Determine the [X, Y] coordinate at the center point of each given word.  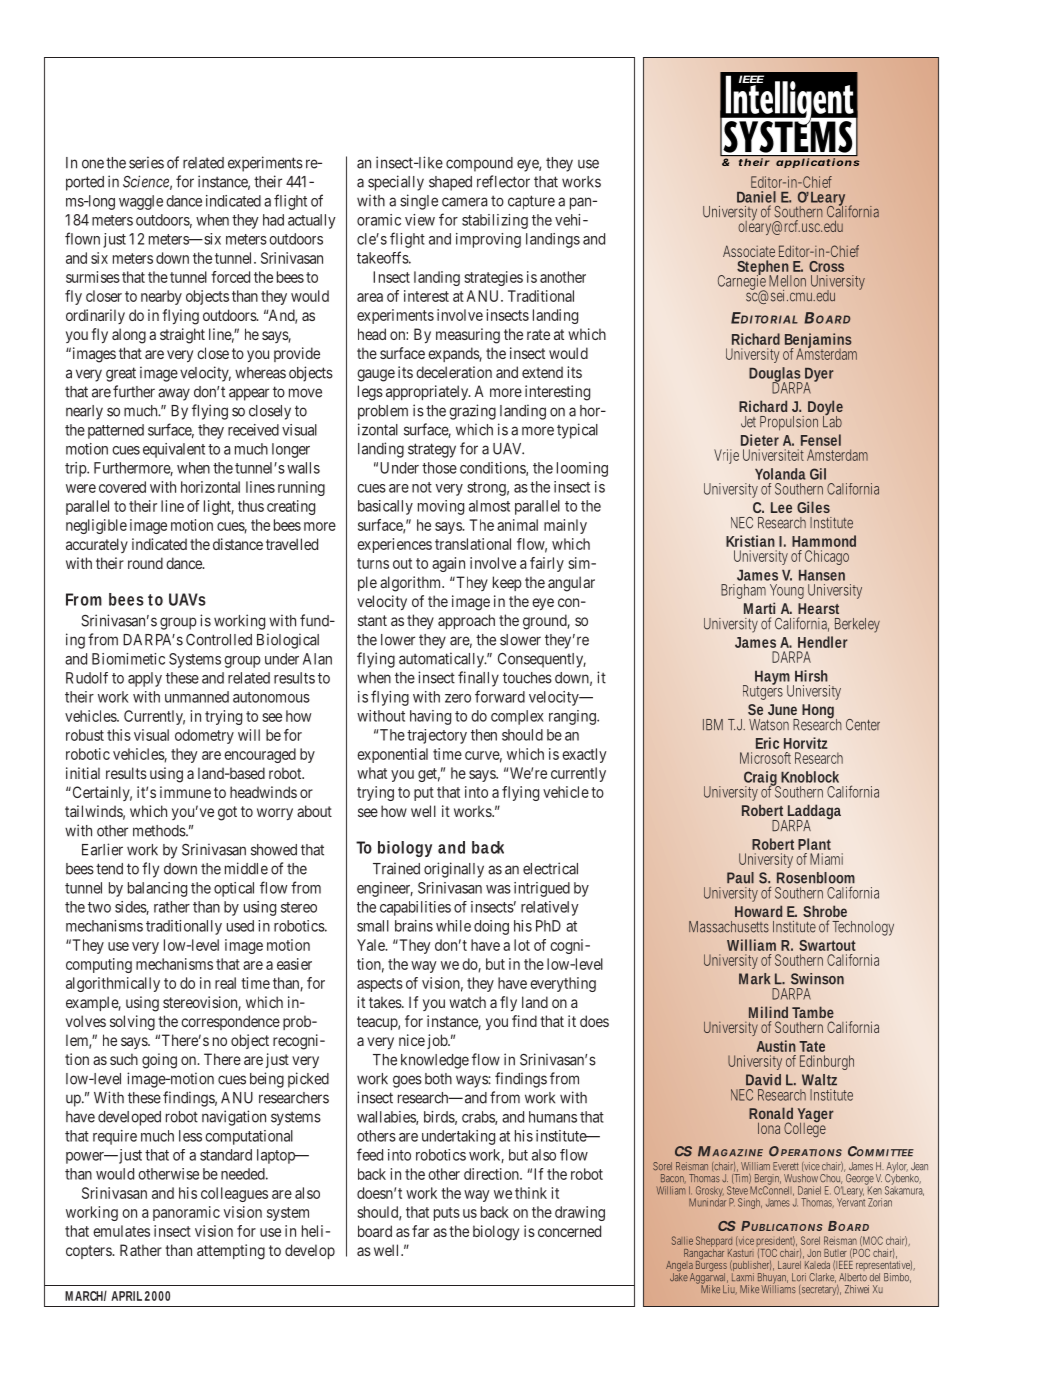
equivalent [174, 450]
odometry [204, 736]
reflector [503, 181]
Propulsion [789, 423]
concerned [569, 1231]
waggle [141, 202]
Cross [826, 266]
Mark [754, 979]
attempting [231, 1252]
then [484, 735]
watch [467, 1002]
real [225, 983]
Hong [819, 712]
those [439, 468]
